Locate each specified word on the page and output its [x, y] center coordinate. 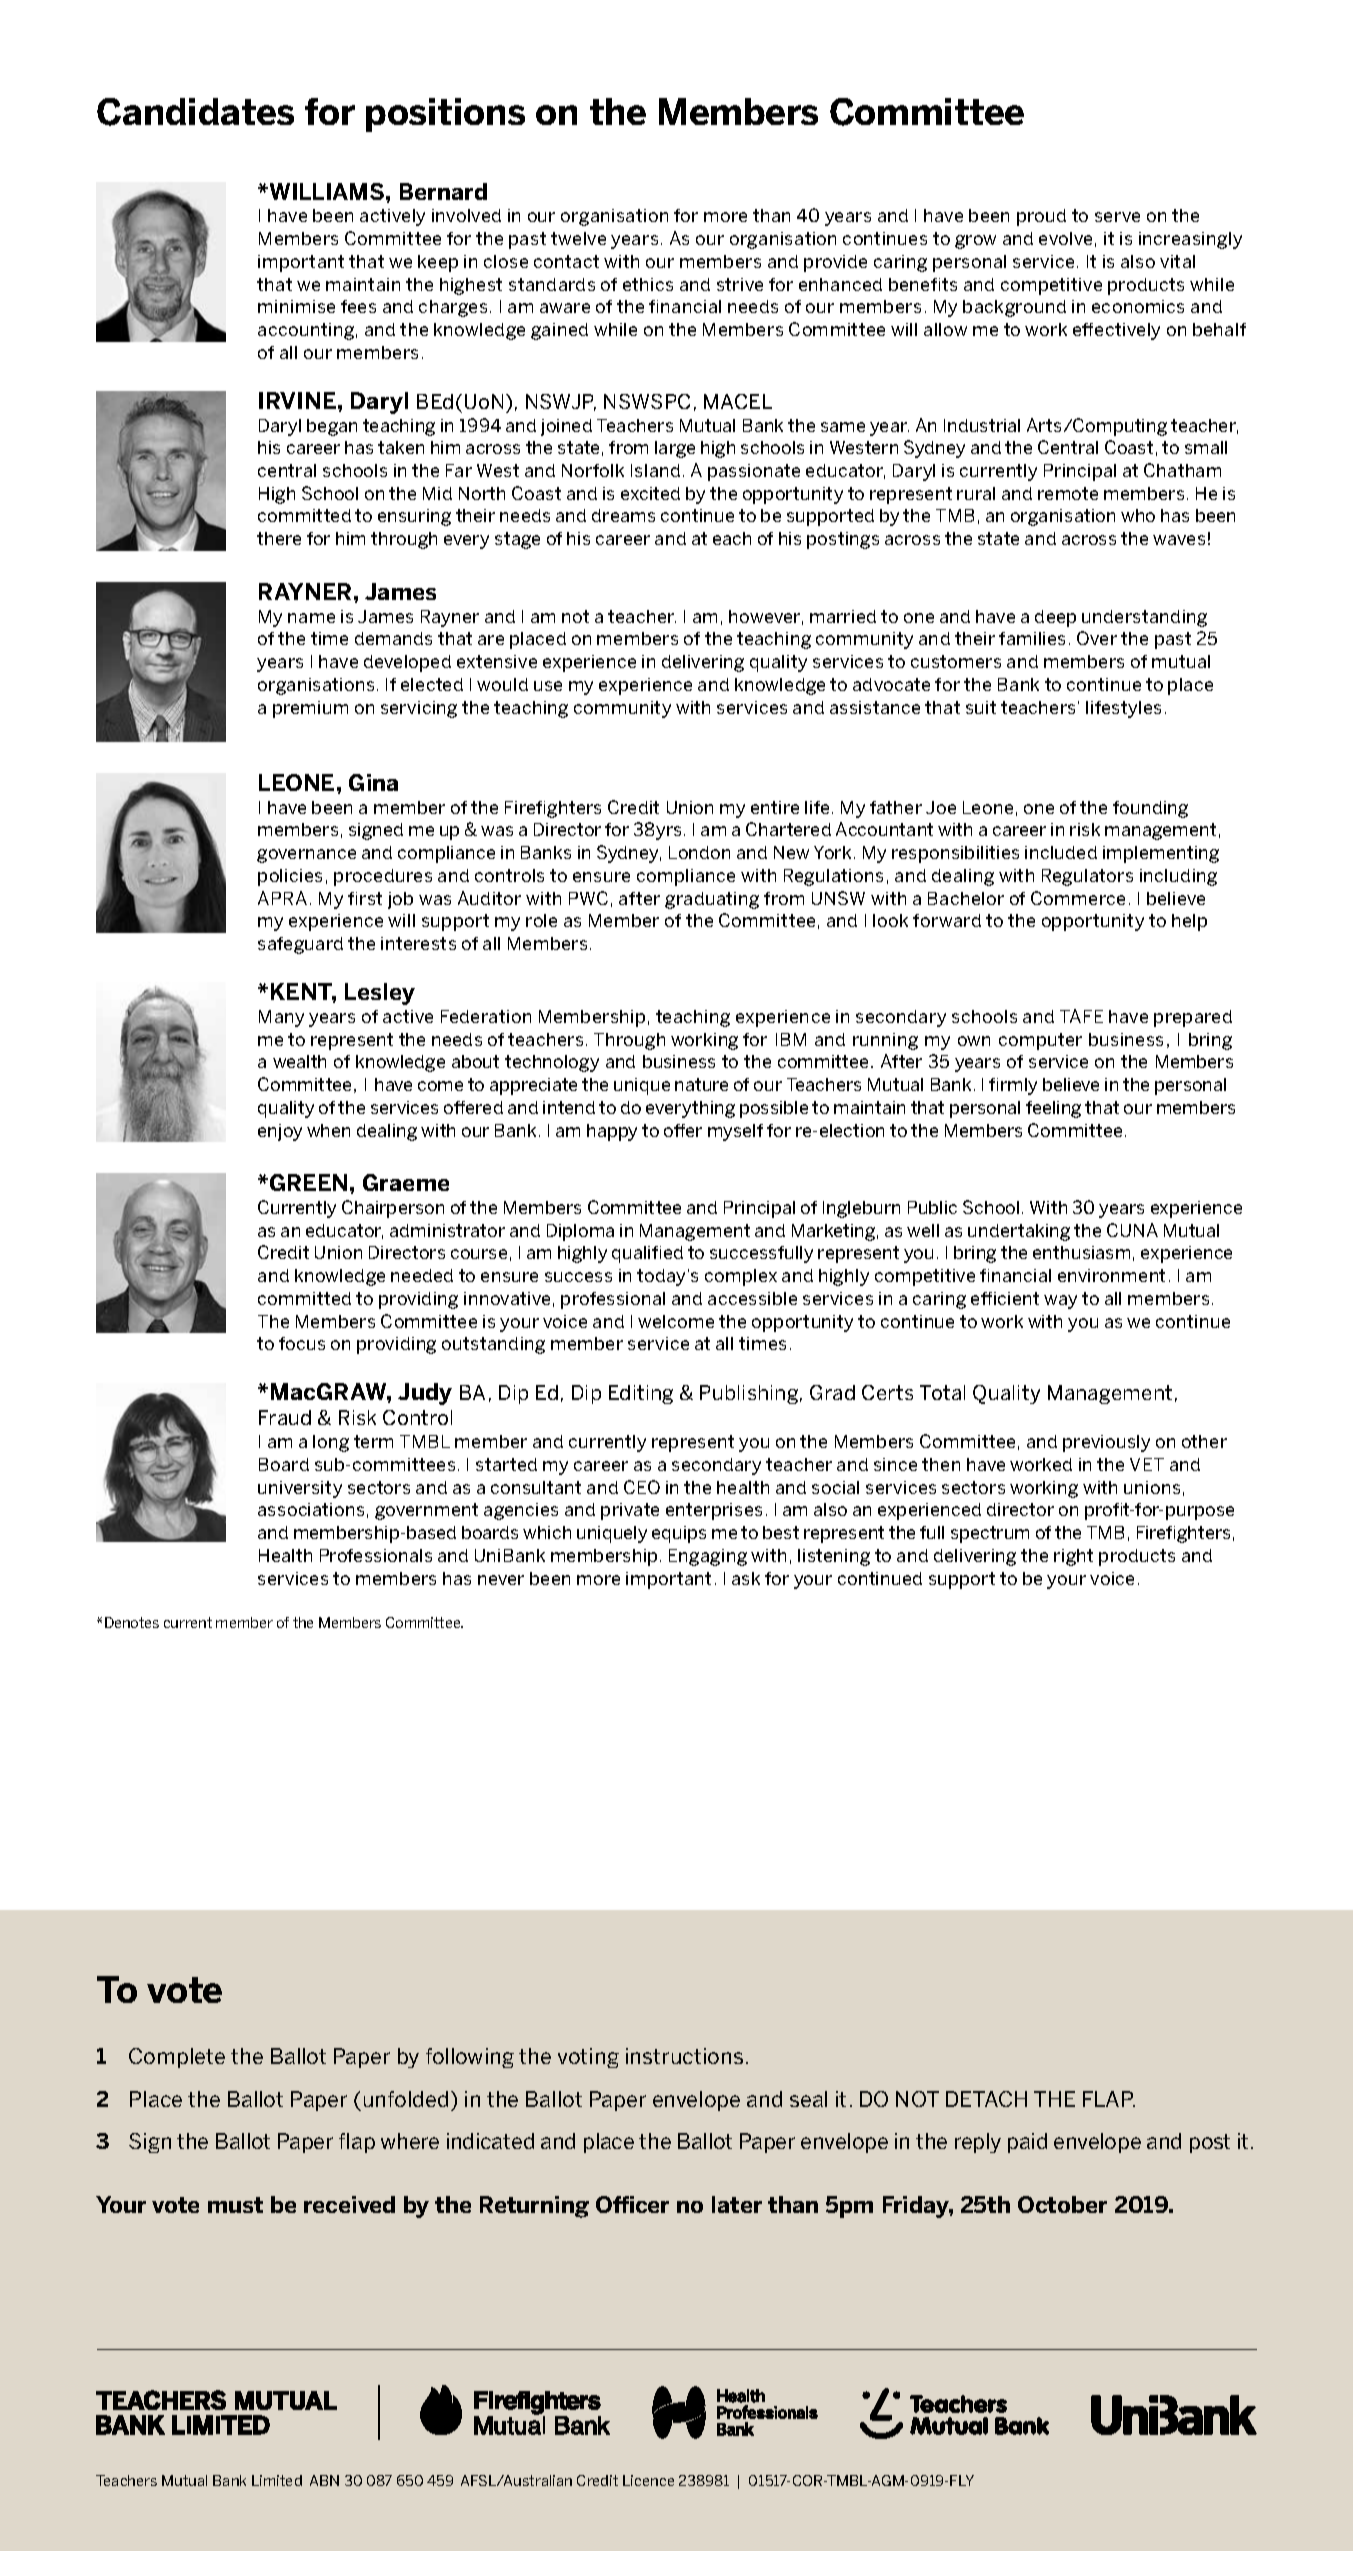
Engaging [708, 1557]
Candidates [195, 112]
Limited [277, 2480]
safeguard [300, 945]
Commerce [1078, 898]
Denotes [132, 1622]
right [1073, 1557]
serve [1117, 217]
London [699, 852]
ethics [648, 284]
